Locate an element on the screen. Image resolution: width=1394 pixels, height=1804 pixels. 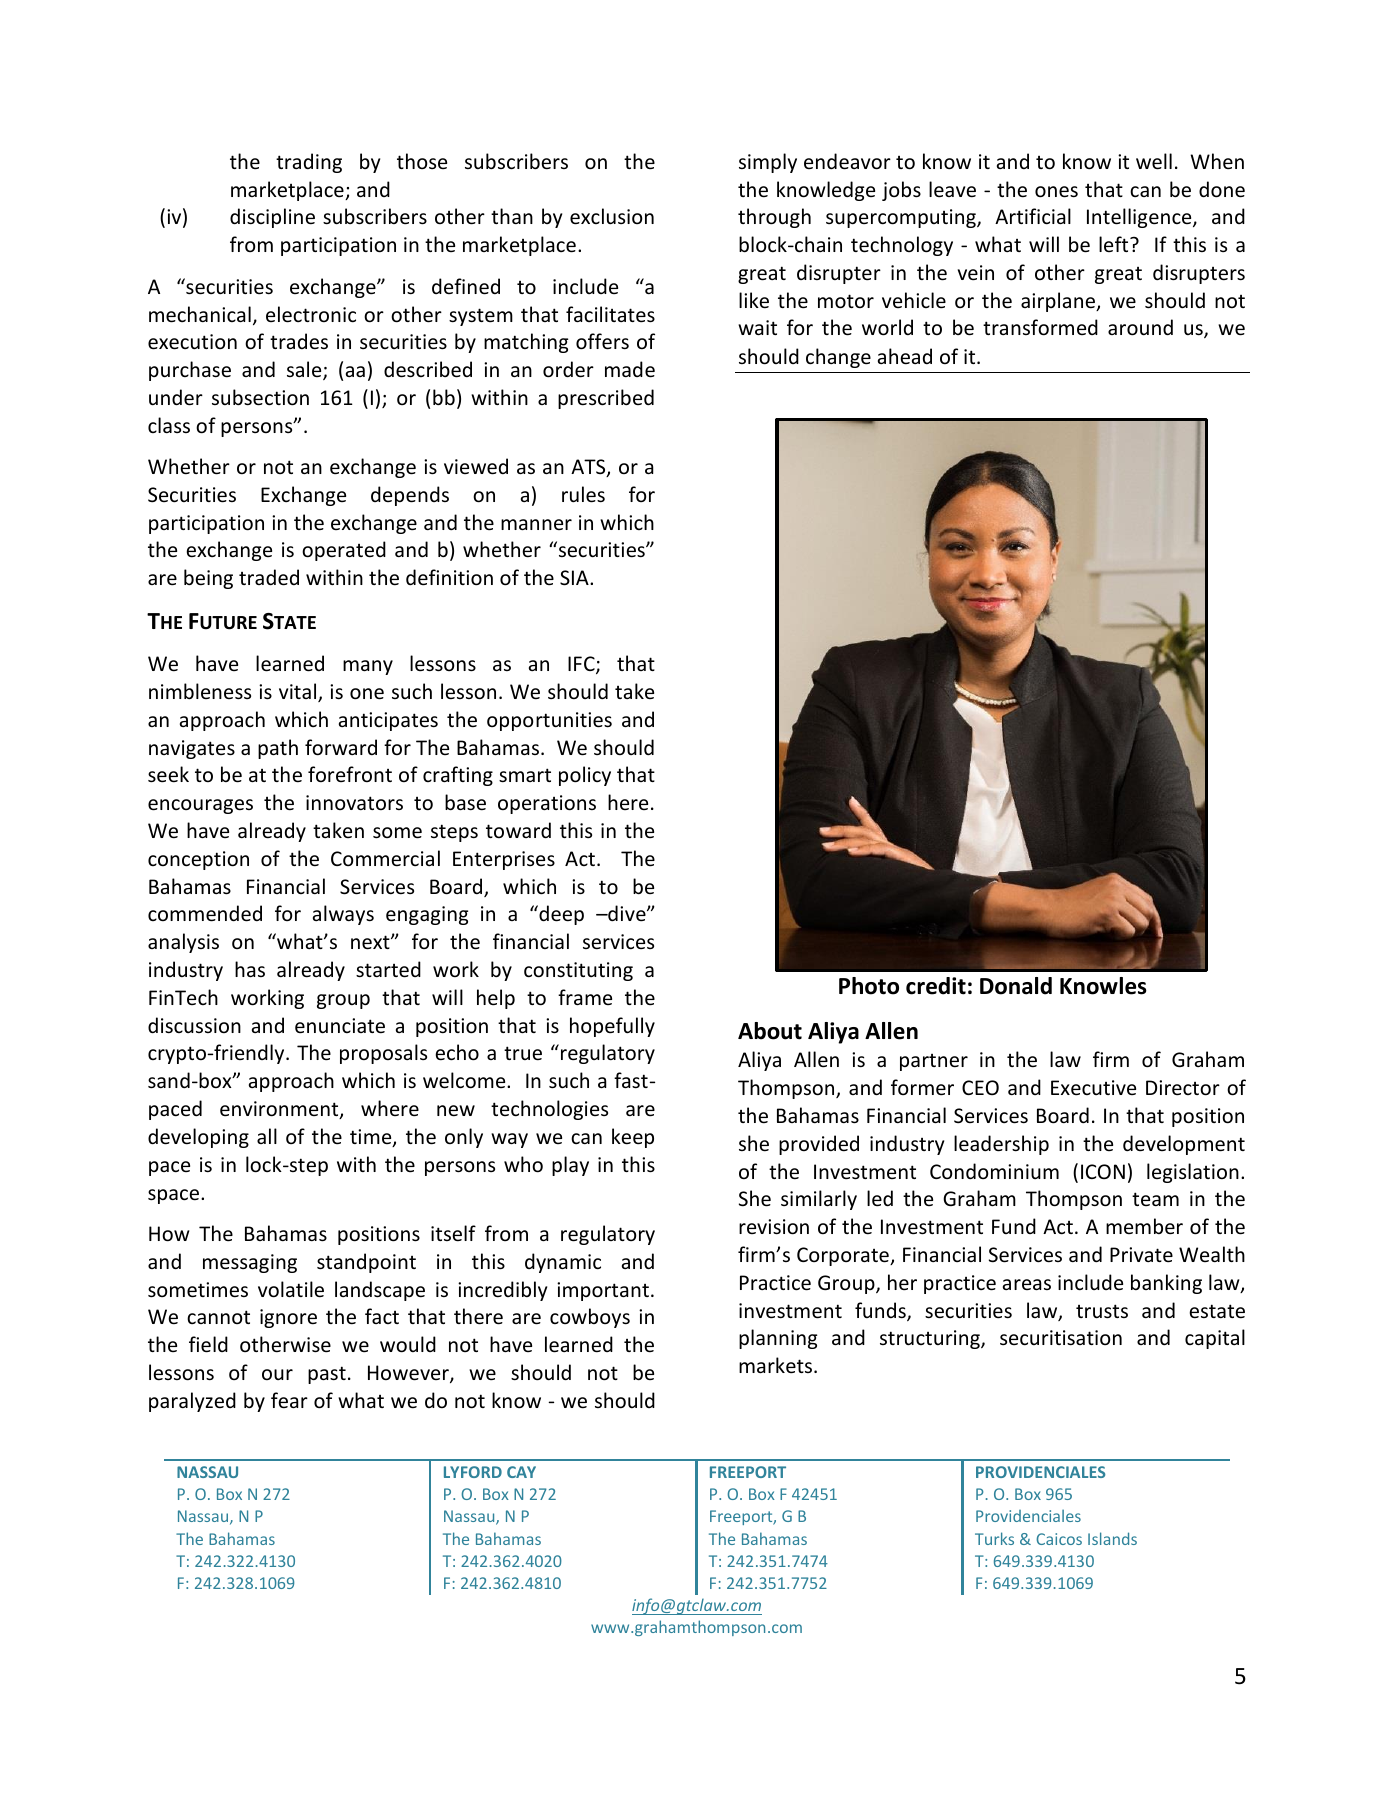
Islands is located at coordinates (1112, 1538).
